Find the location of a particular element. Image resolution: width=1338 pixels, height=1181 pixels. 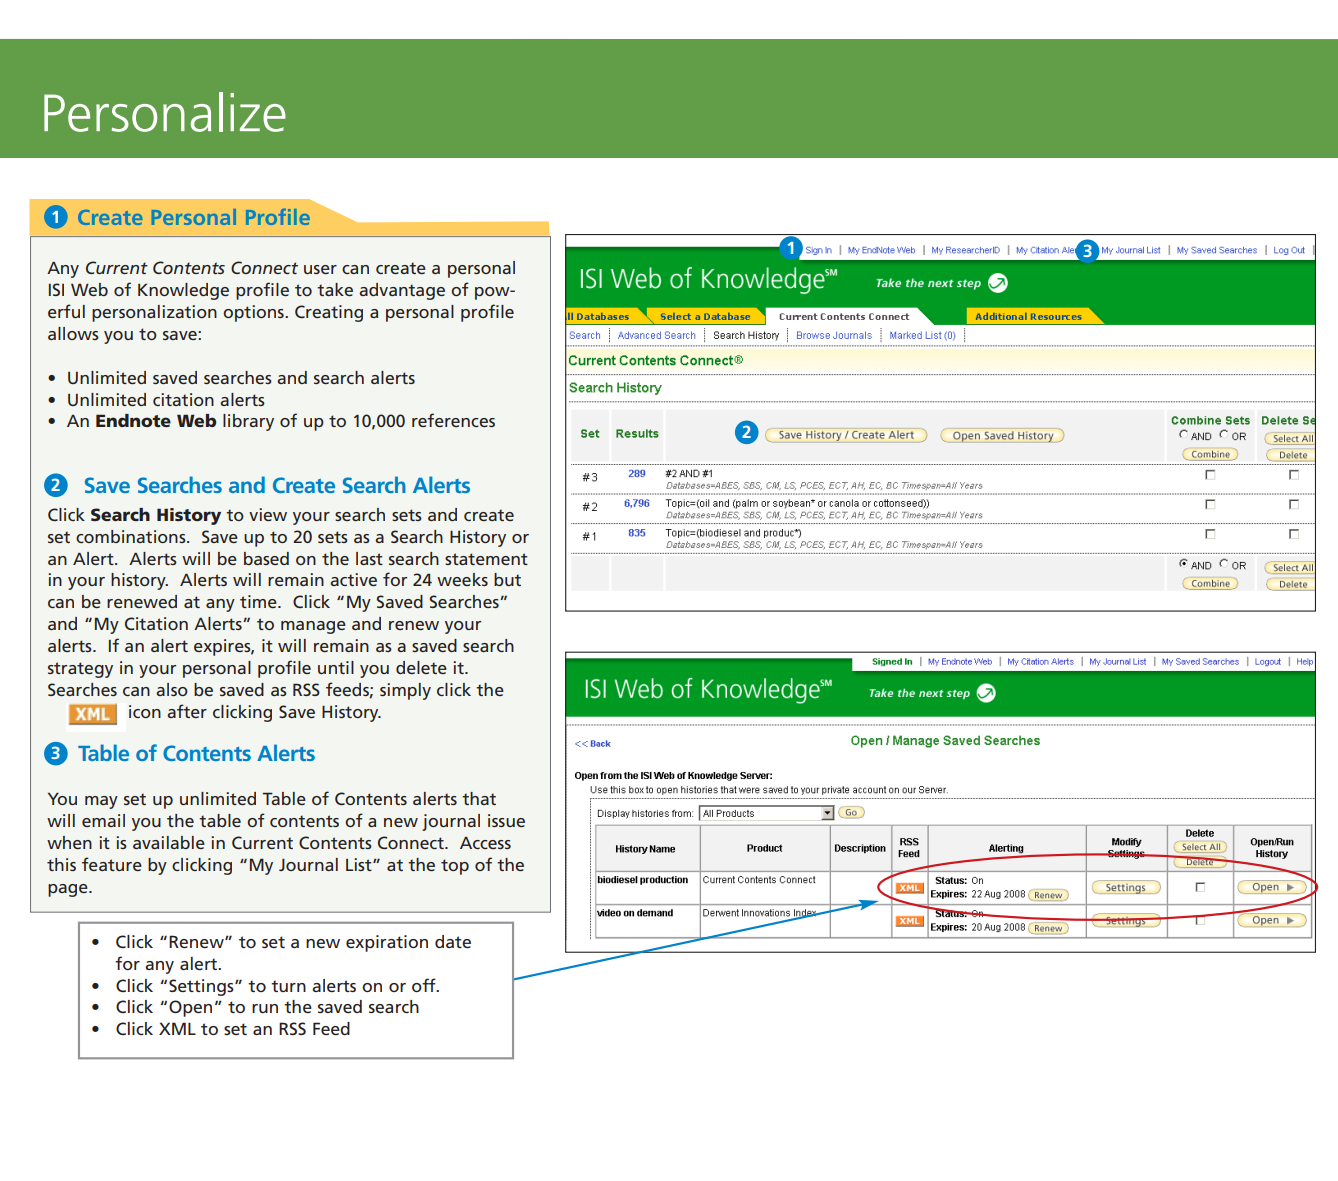

List is located at coordinates (360, 864).
